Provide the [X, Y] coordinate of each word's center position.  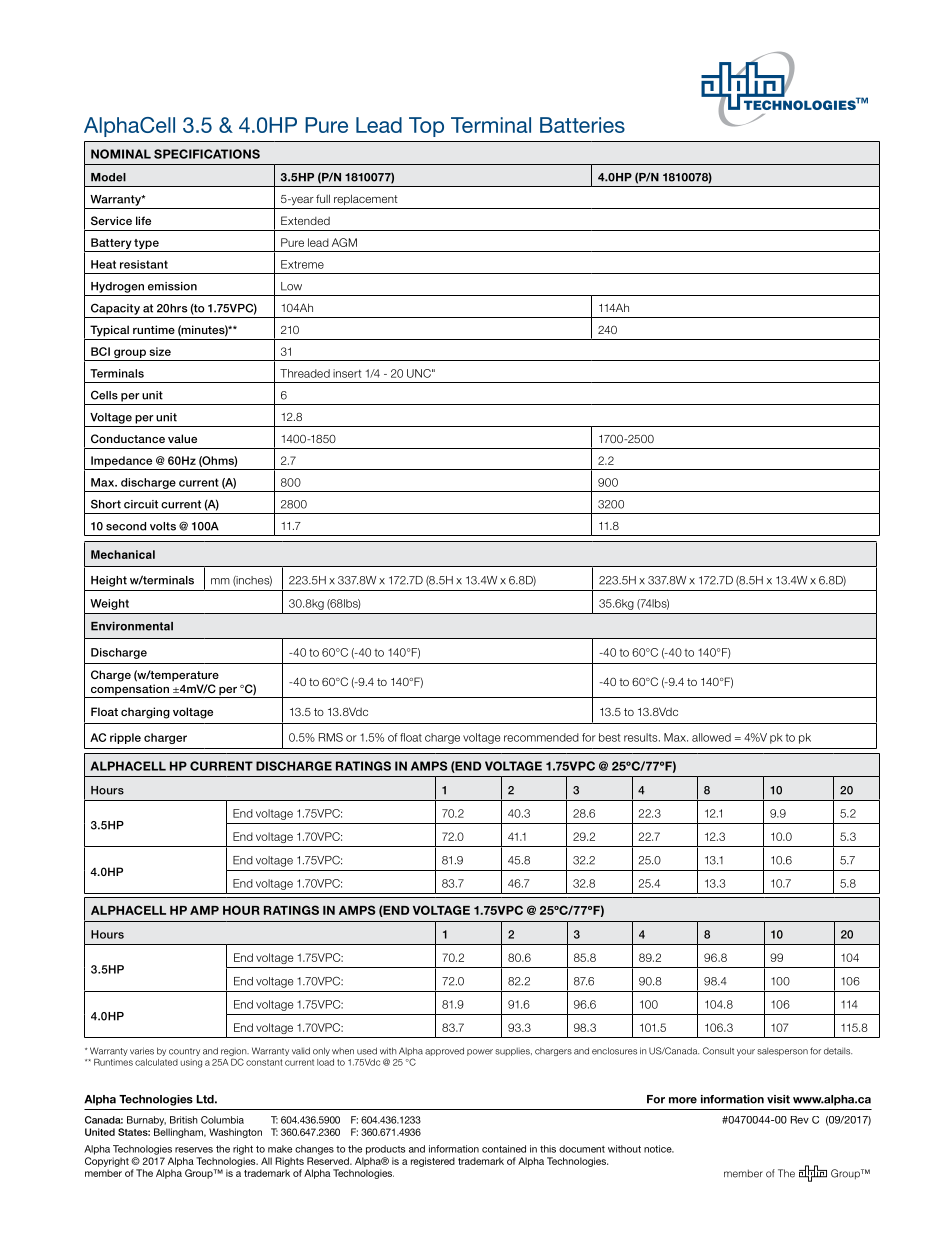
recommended [541, 737]
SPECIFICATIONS [207, 154]
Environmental [132, 626]
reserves [194, 1150]
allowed [711, 737]
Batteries [582, 125]
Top [426, 127]
